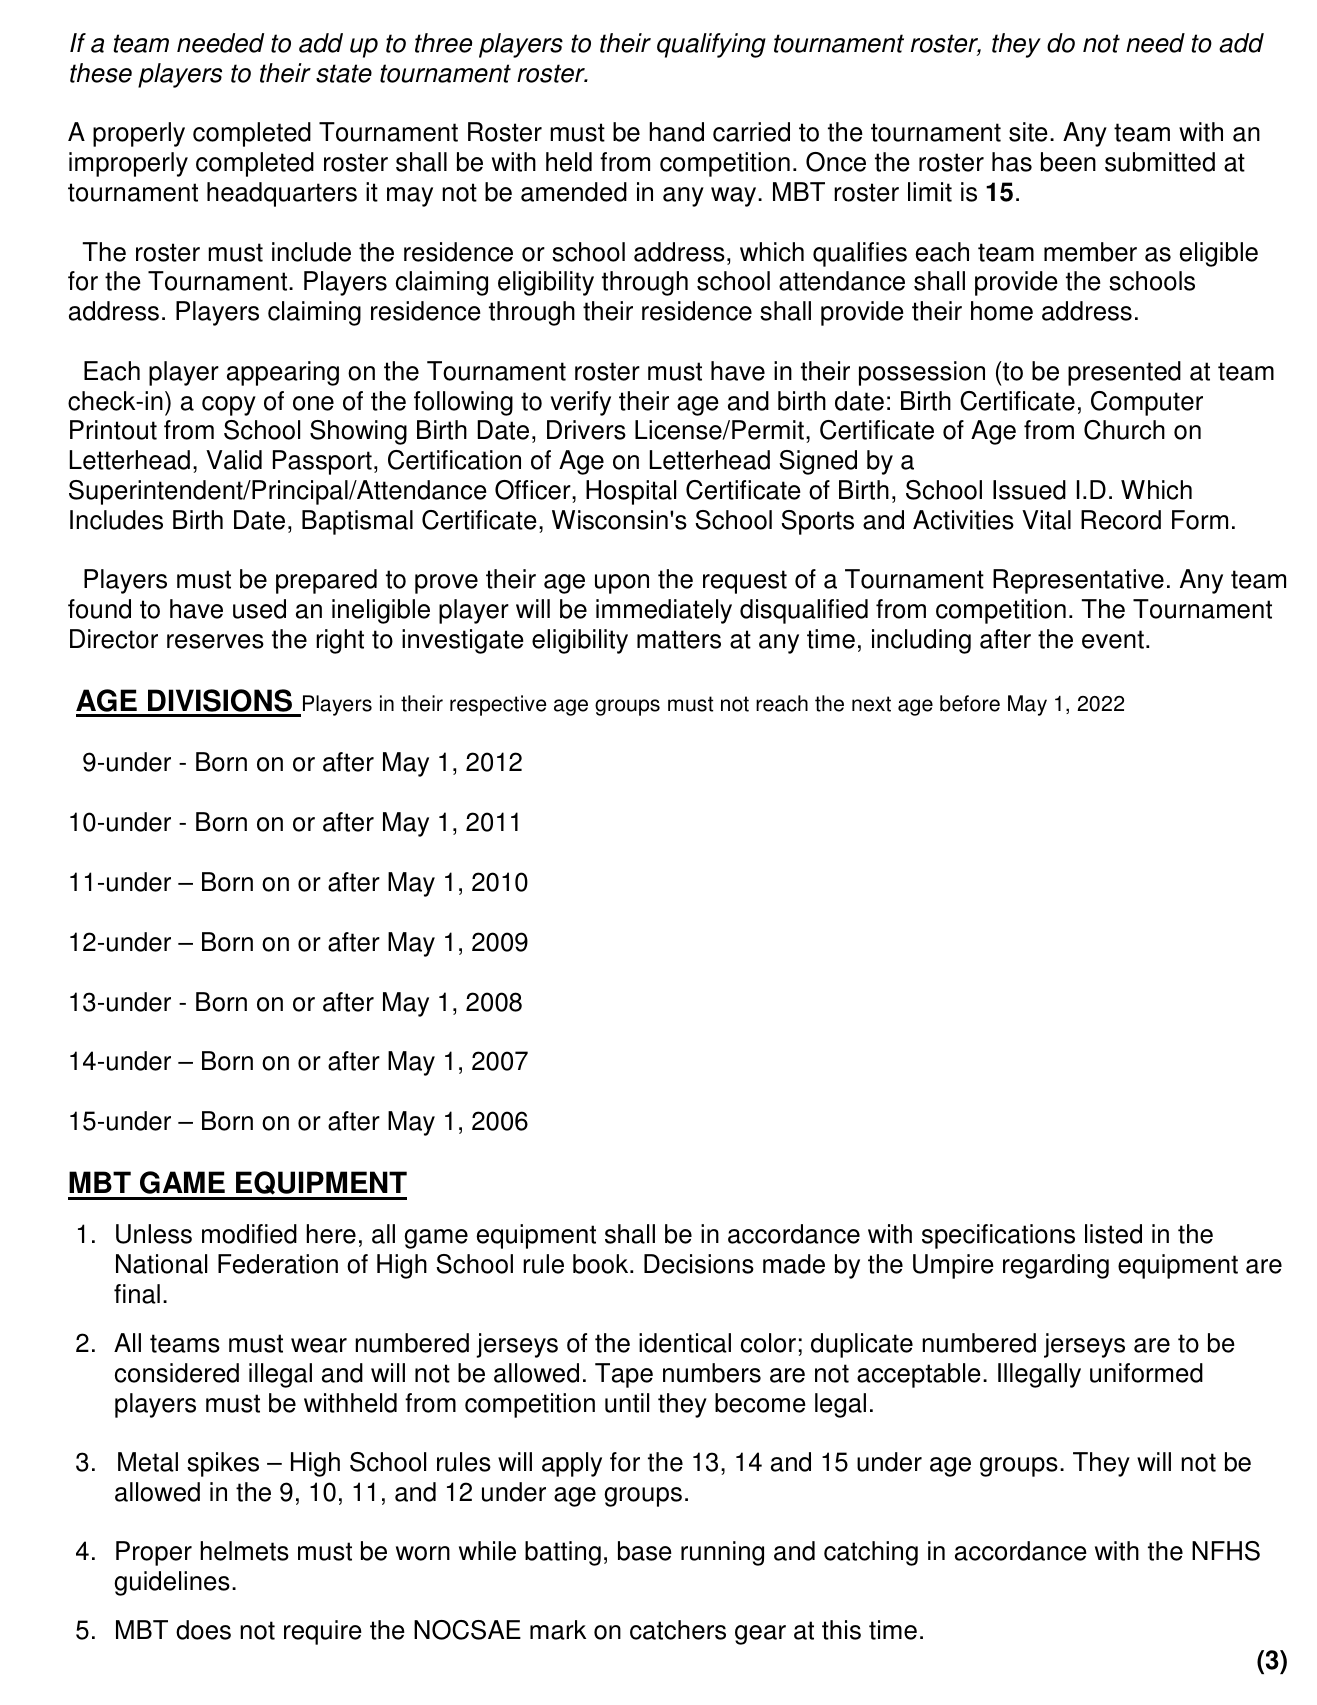 The width and height of the page is (1317, 1705). Describe the element at coordinates (215, 641) in the page. I see `reserves` at that location.
